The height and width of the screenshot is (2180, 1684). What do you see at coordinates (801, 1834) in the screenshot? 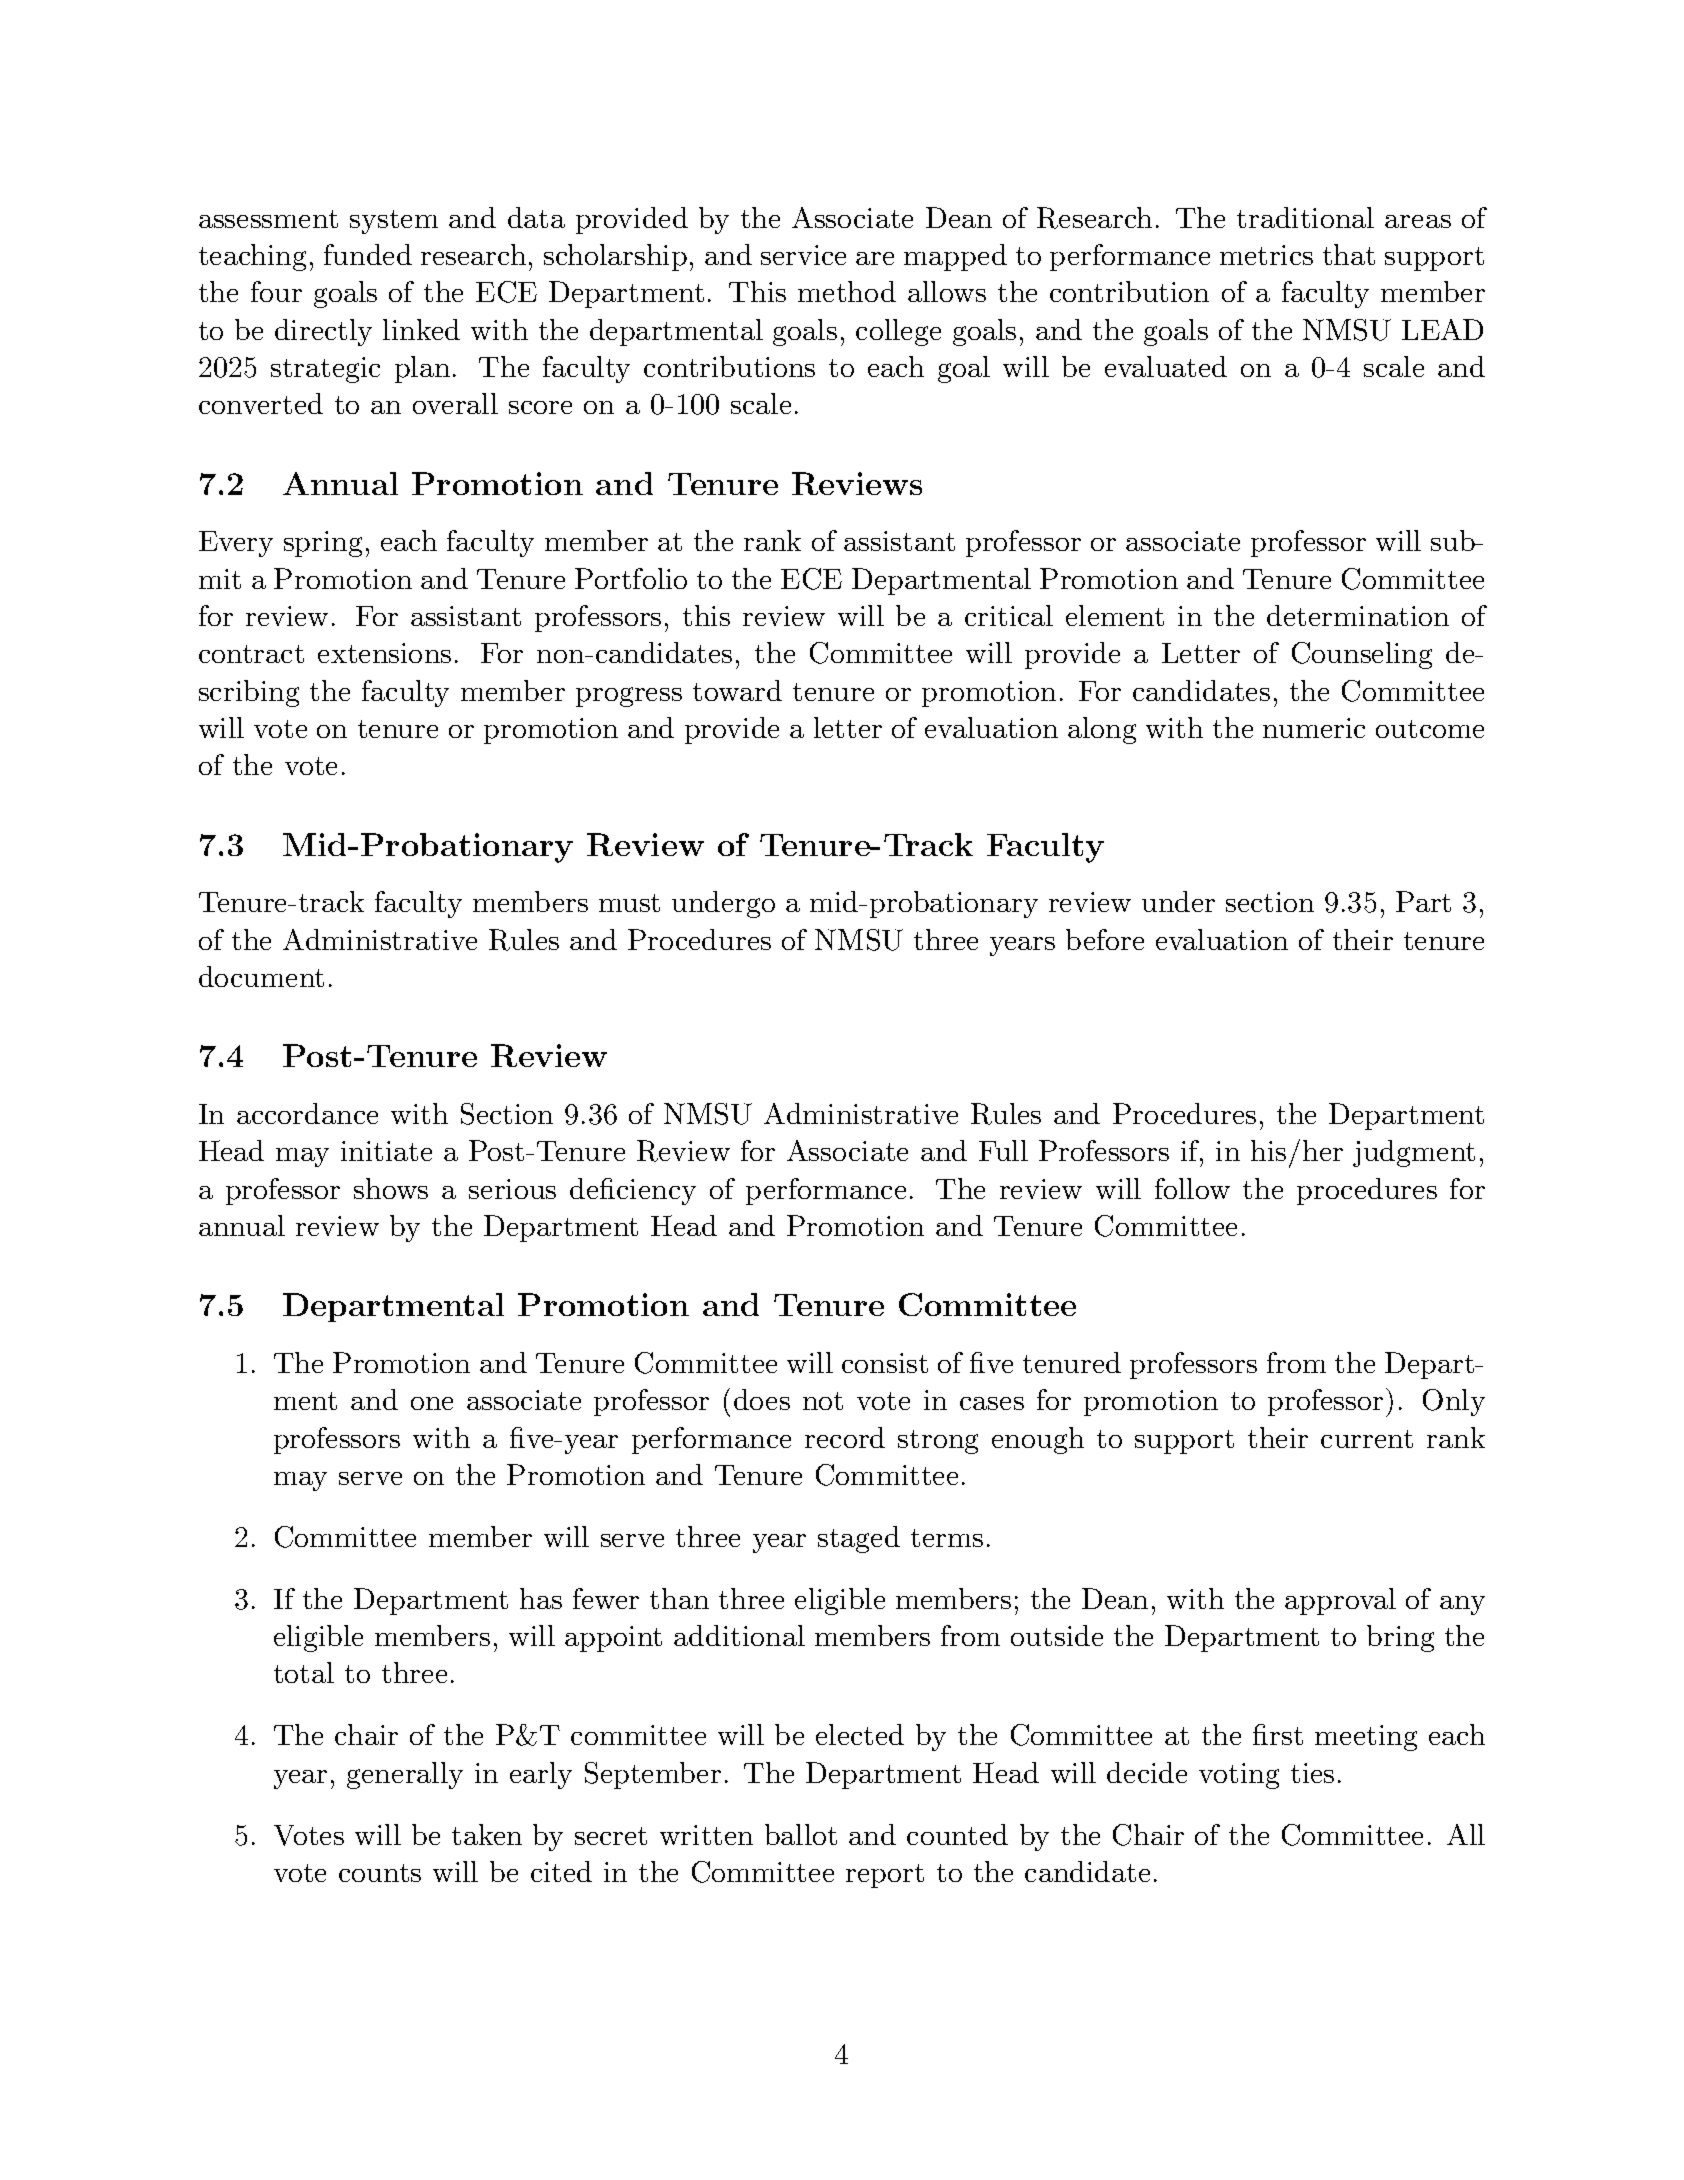
I see `ballot` at bounding box center [801, 1834].
